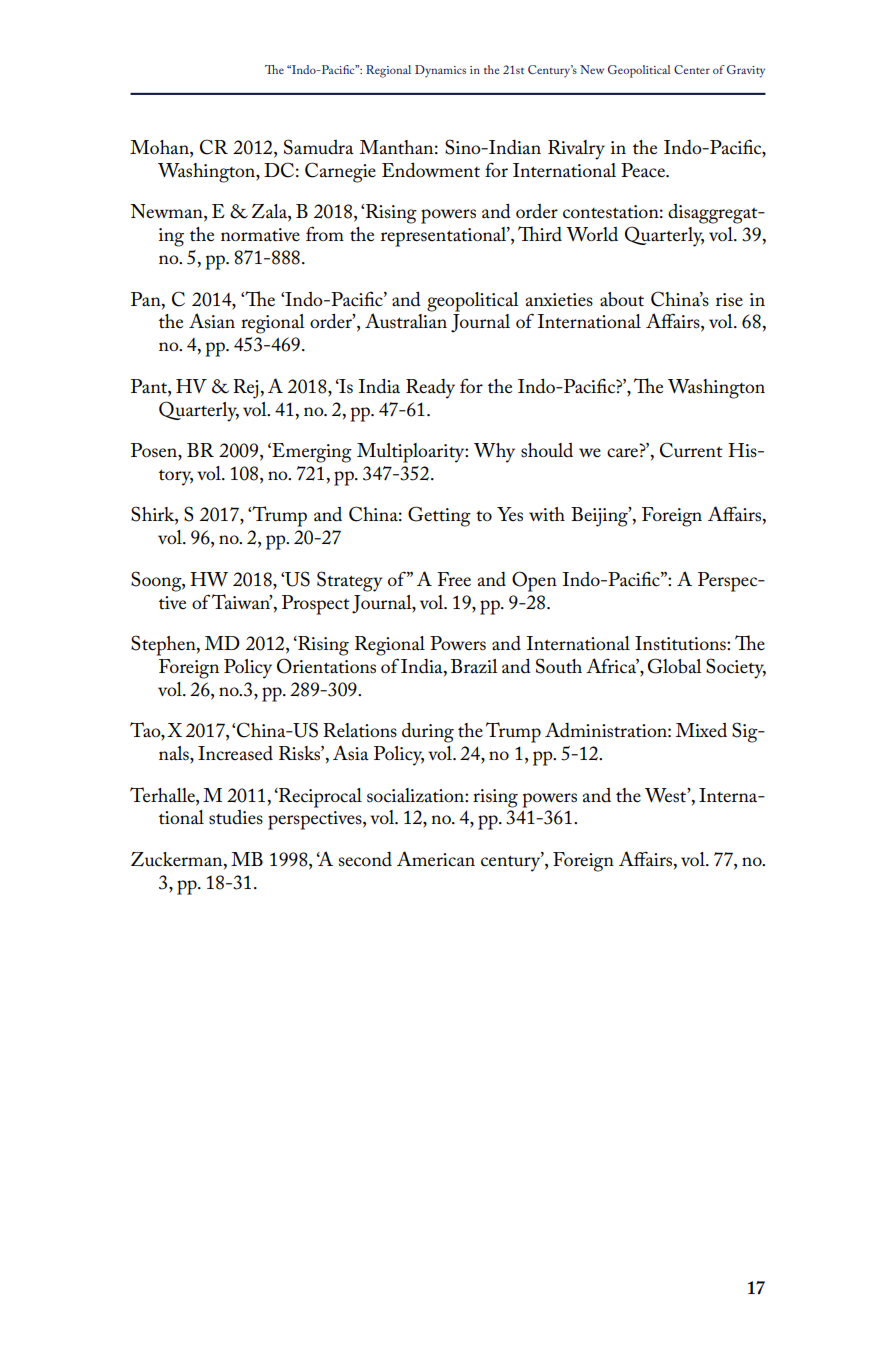 Image resolution: width=896 pixels, height=1345 pixels. What do you see at coordinates (691, 450) in the document?
I see `Current` at bounding box center [691, 450].
